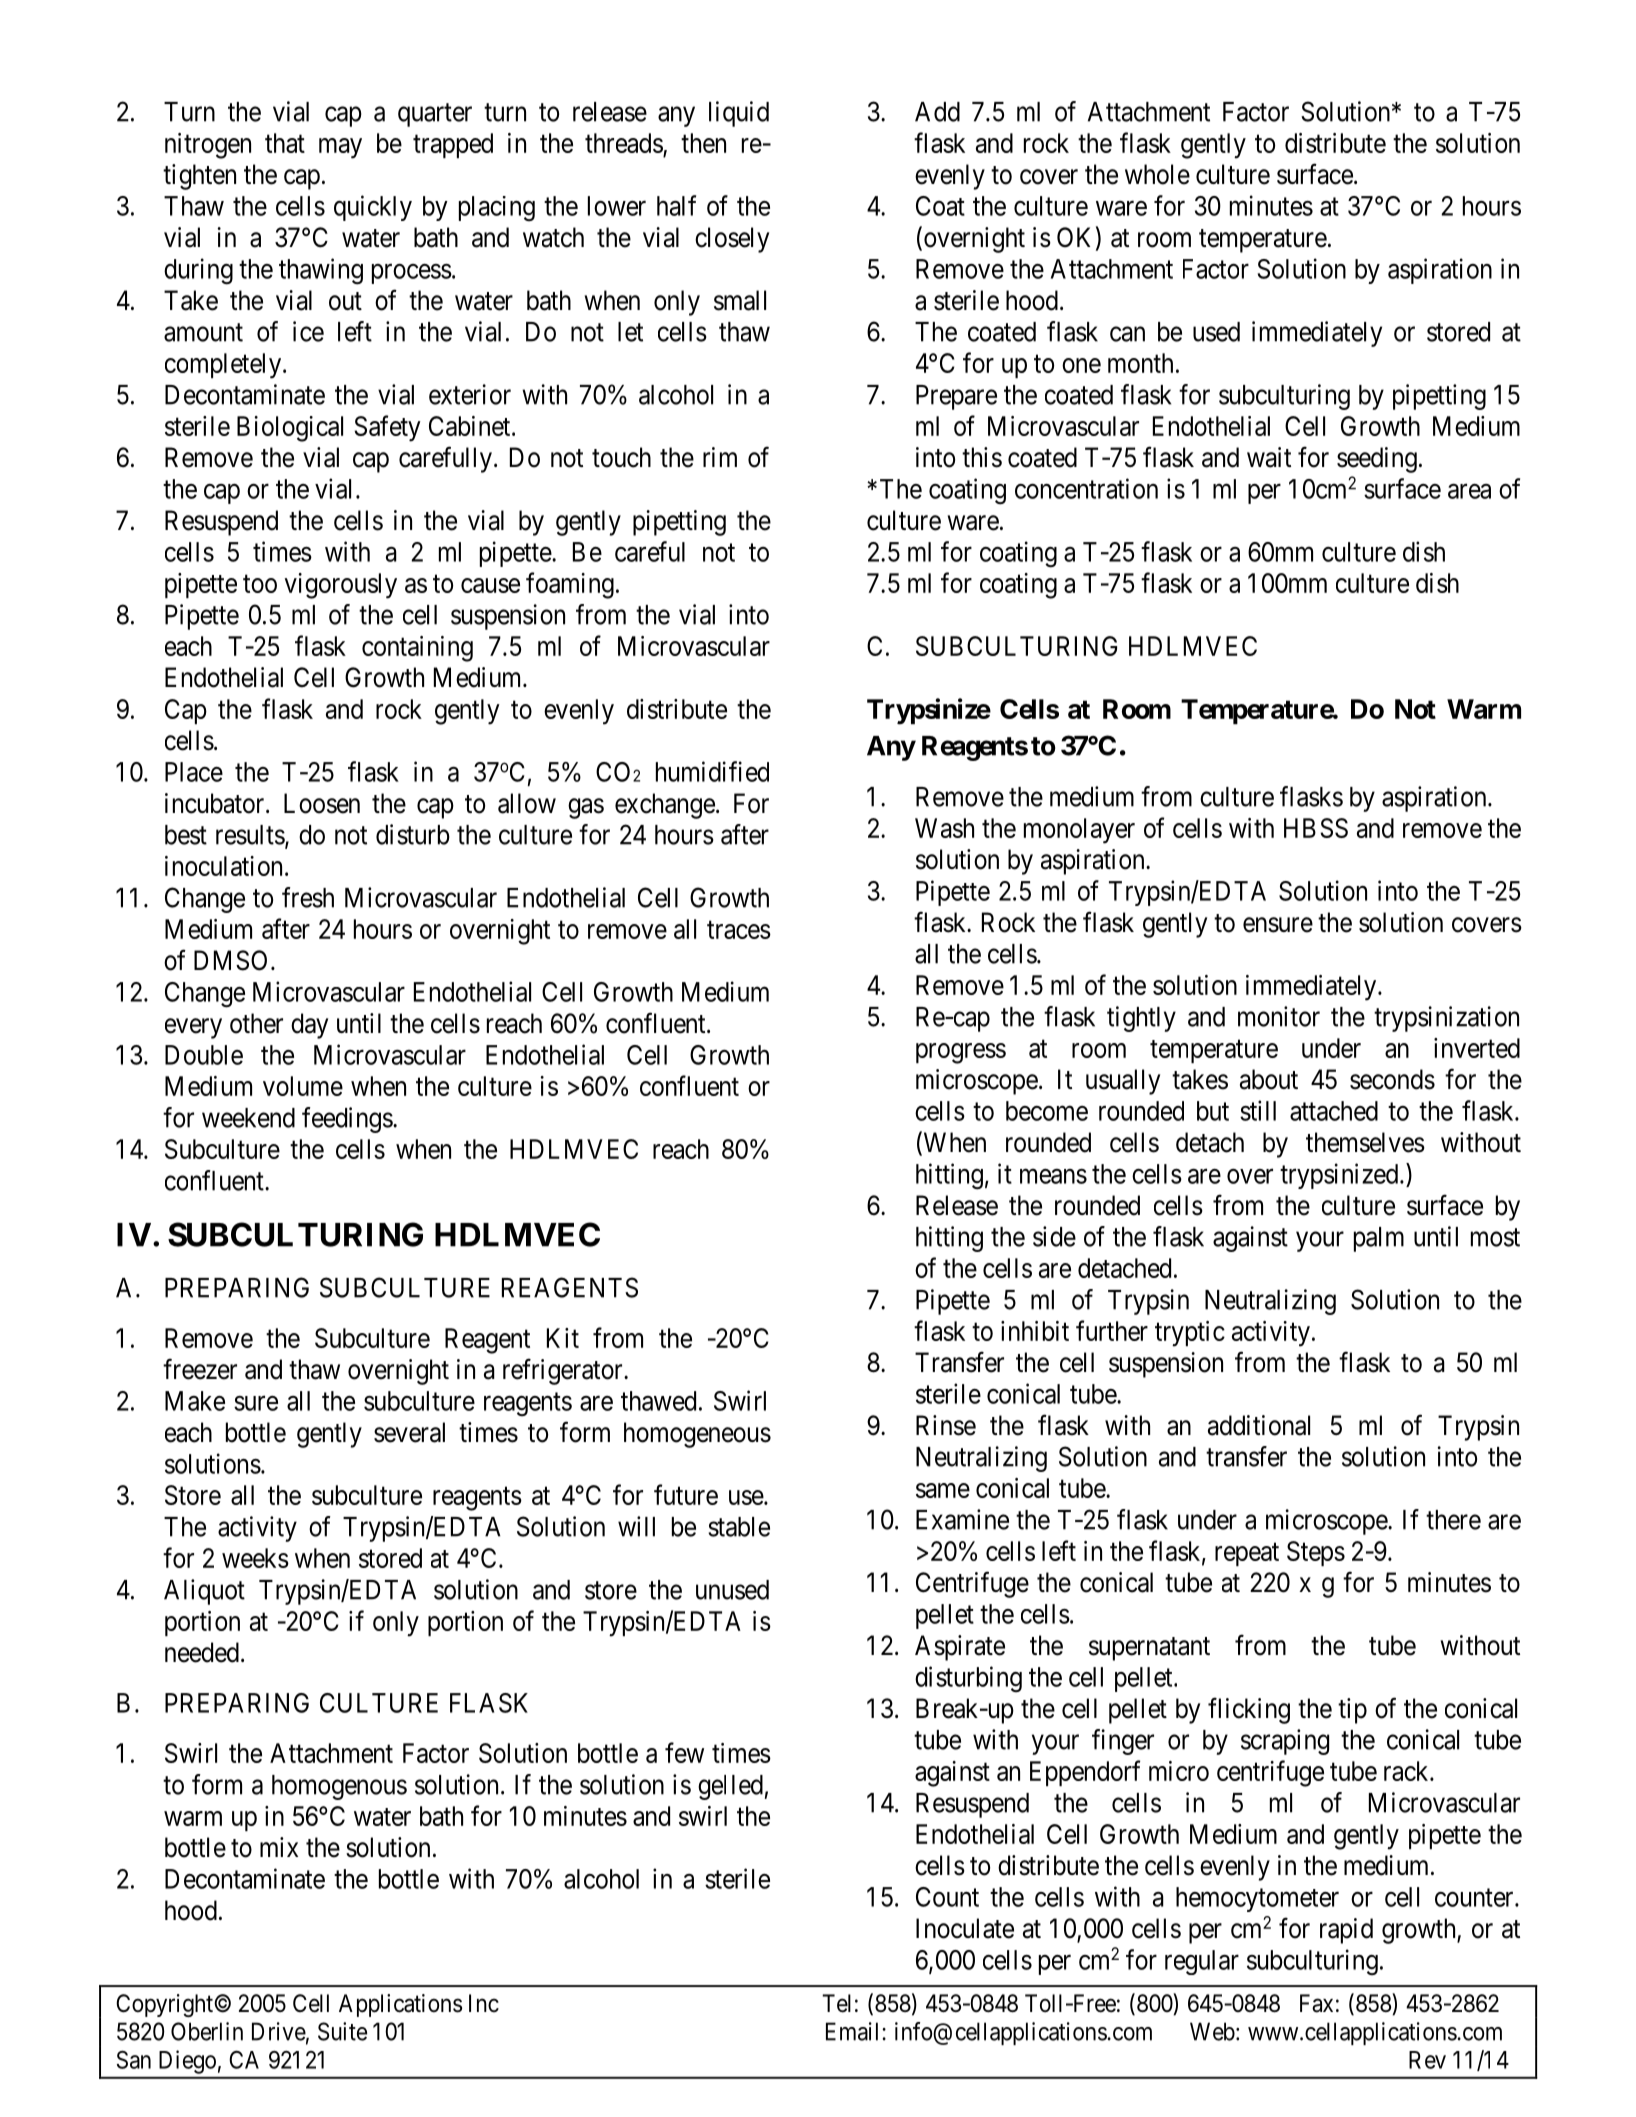  Describe the element at coordinates (739, 930) in the screenshot. I see `traces` at that location.
